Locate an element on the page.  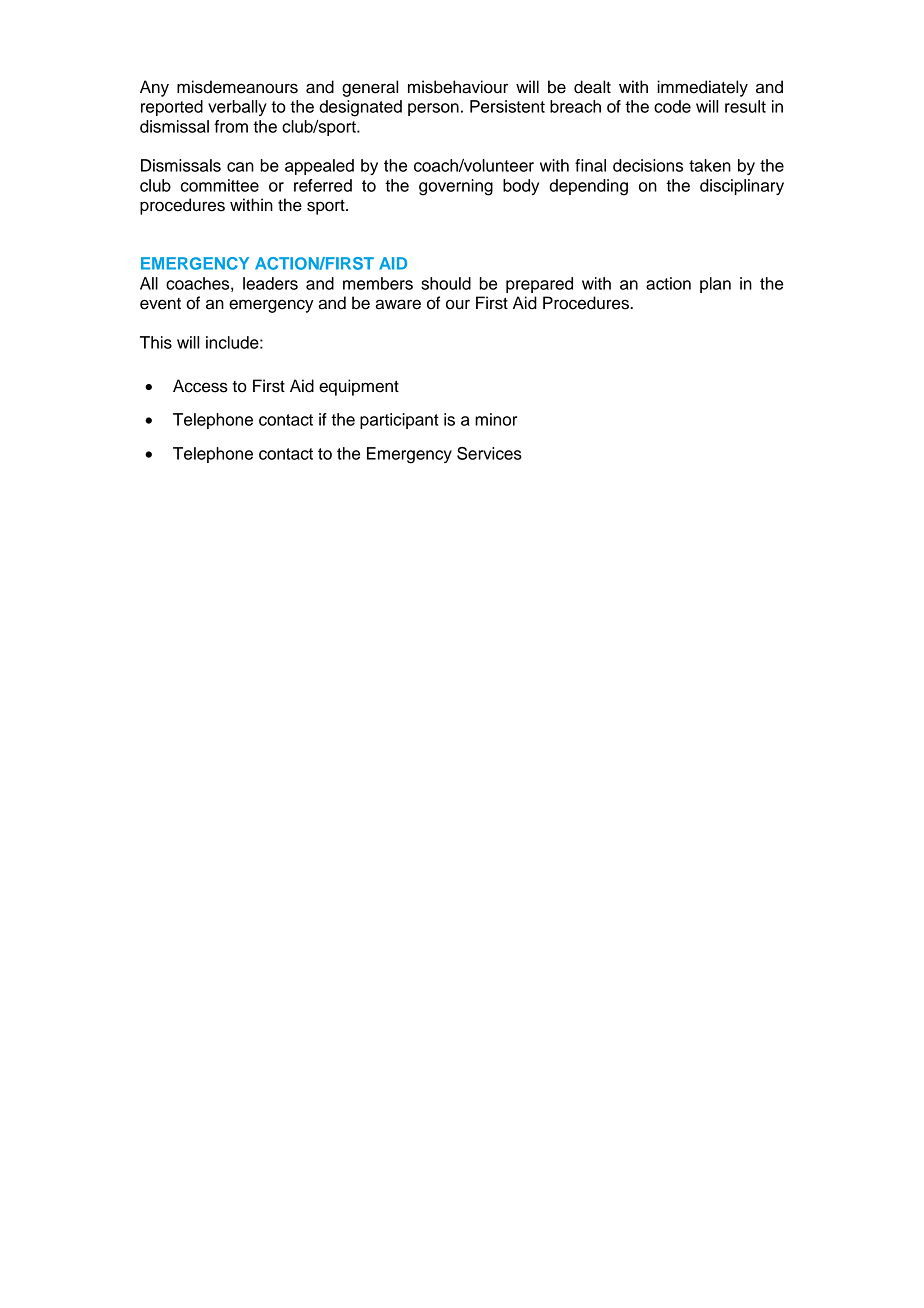
Access is located at coordinates (200, 386).
